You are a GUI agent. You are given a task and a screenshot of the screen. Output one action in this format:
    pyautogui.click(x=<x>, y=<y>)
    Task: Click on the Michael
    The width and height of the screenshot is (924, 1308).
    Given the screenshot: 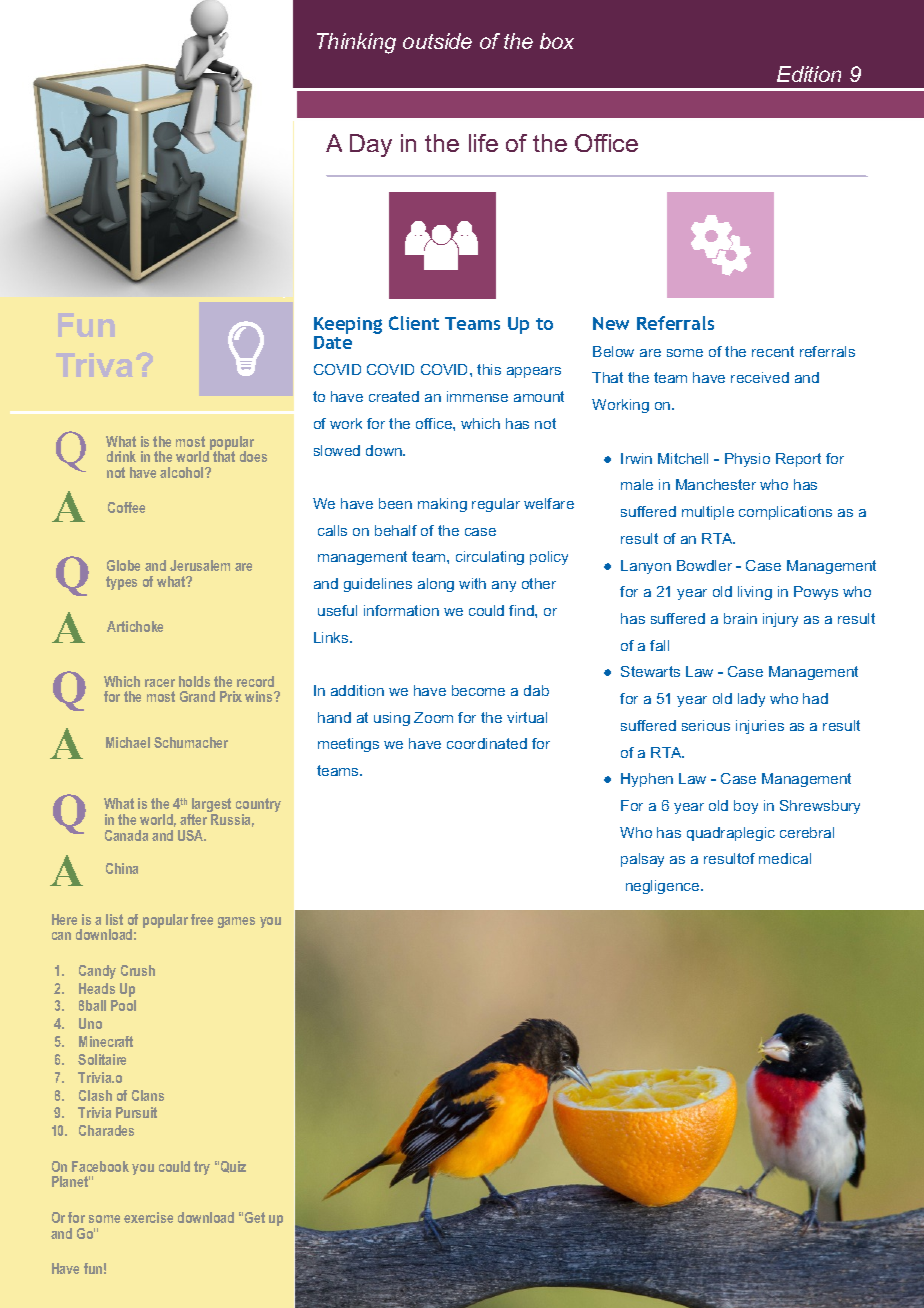 What is the action you would take?
    pyautogui.click(x=128, y=742)
